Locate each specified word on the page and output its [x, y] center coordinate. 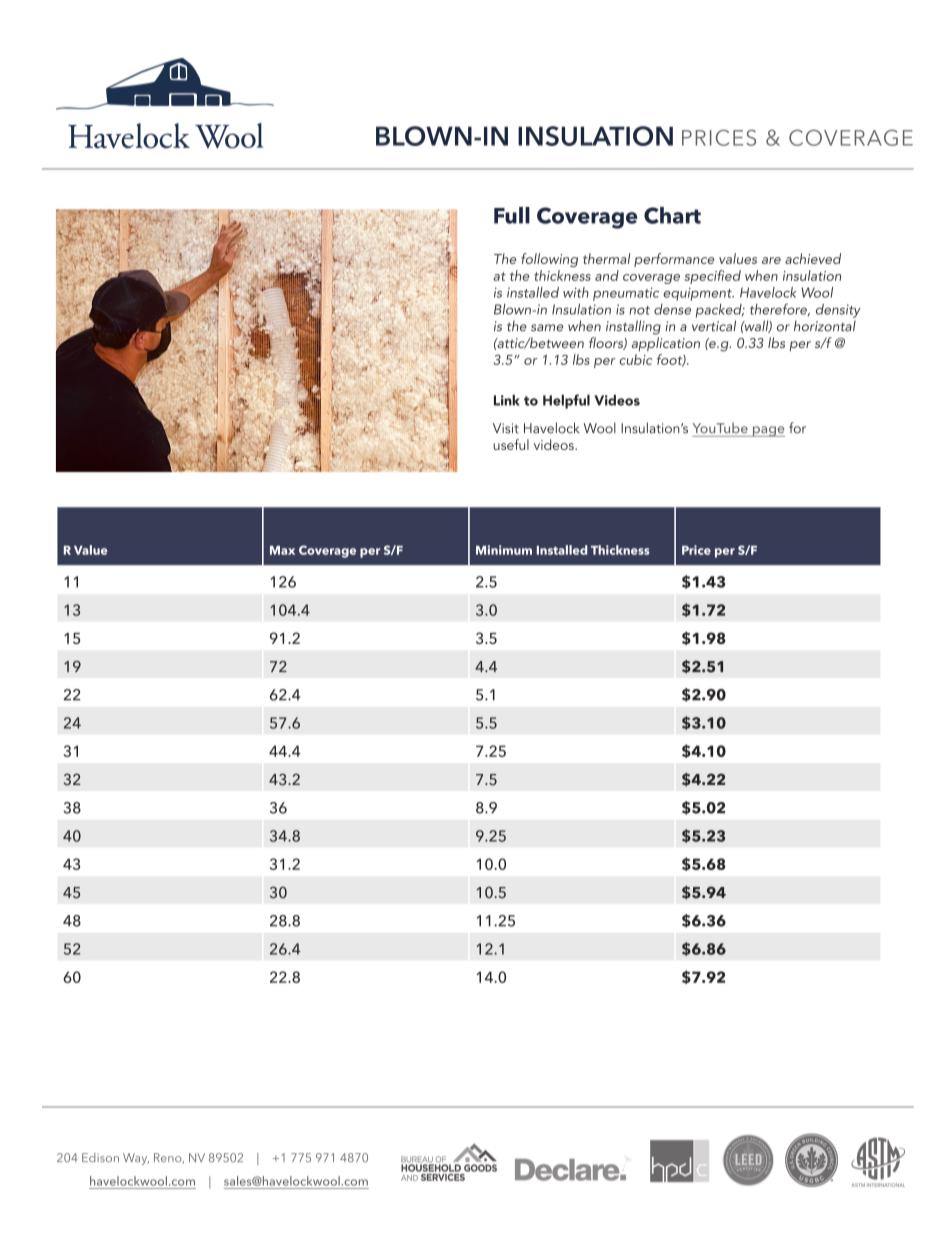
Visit [506, 428]
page [767, 431]
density [838, 311]
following [549, 260]
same [547, 328]
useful [511, 444]
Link [507, 400]
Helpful [566, 401]
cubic [635, 359]
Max [282, 550]
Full [512, 215]
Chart [672, 215]
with [576, 292]
